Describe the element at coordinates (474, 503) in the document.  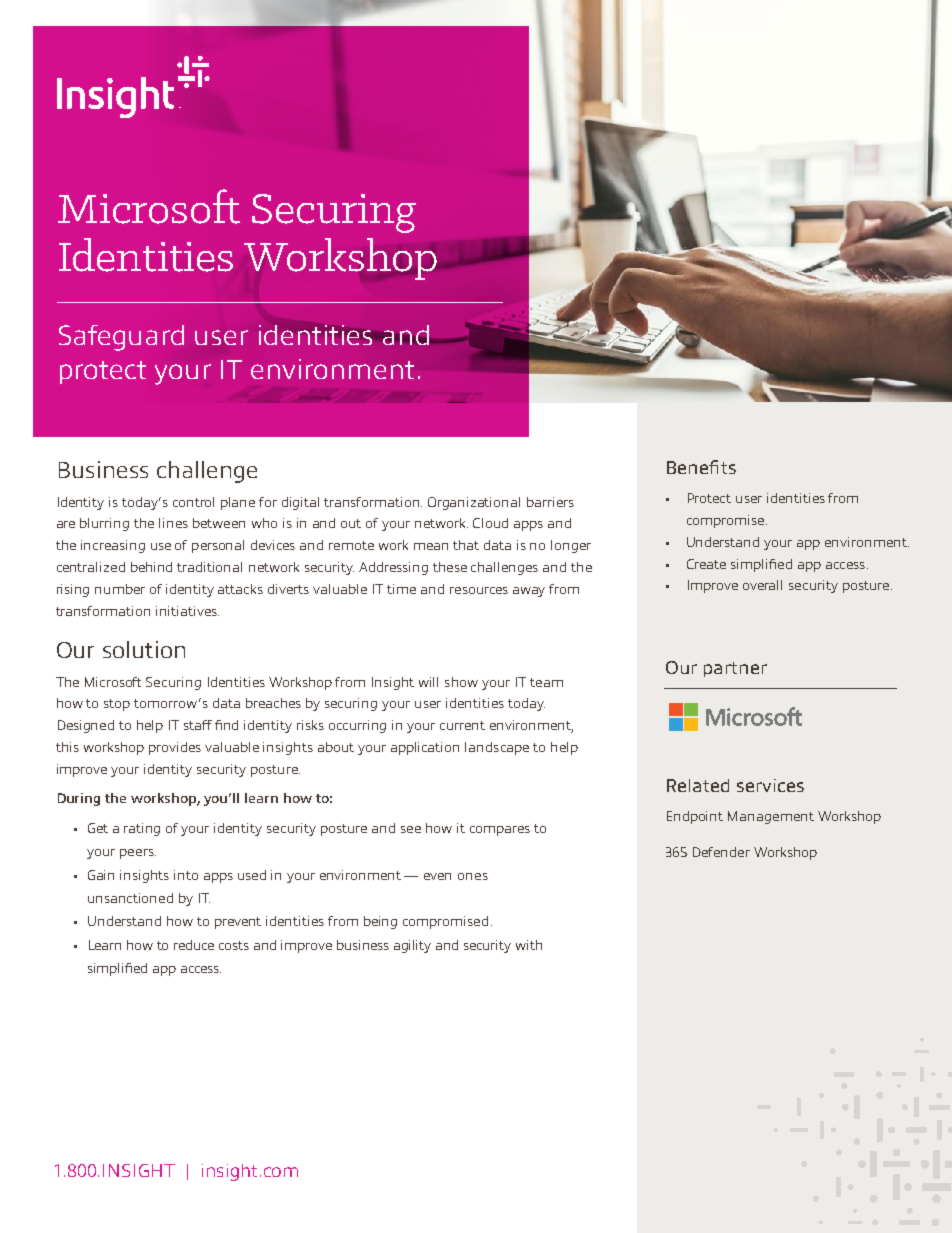
I see `Organizational` at that location.
